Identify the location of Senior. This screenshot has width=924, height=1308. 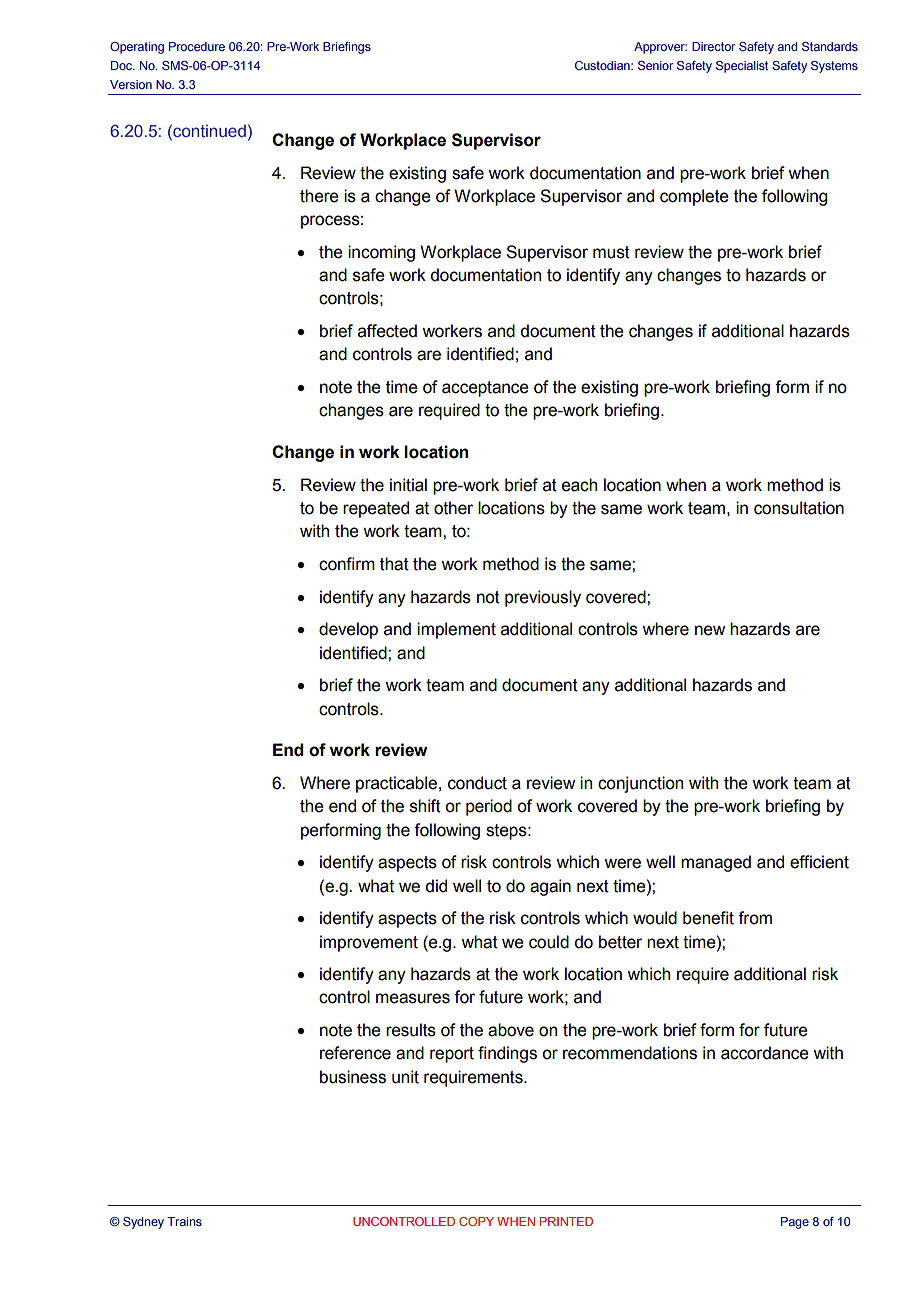
(656, 65).
